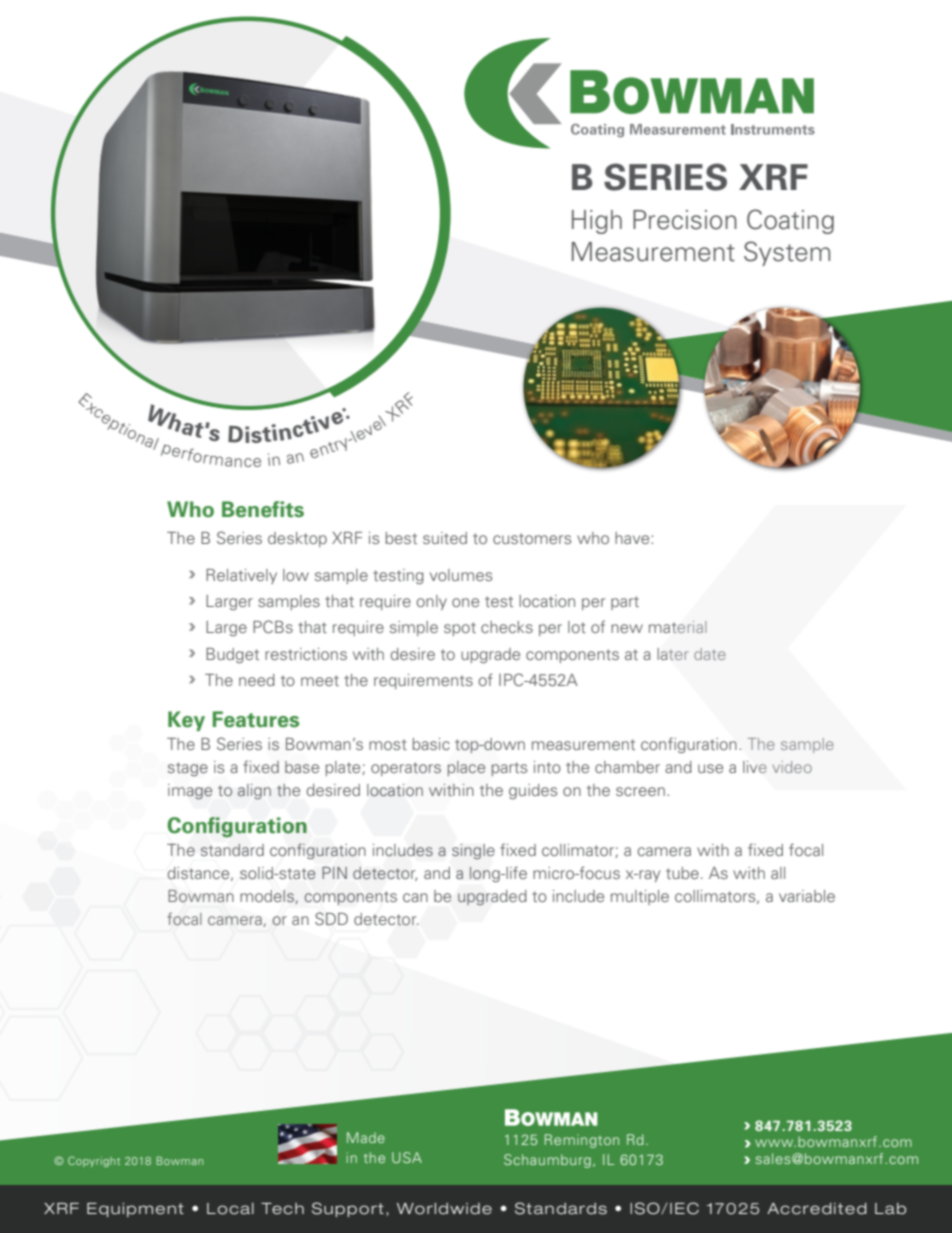 The image size is (952, 1233). Describe the element at coordinates (677, 627) in the page. I see `material` at that location.
